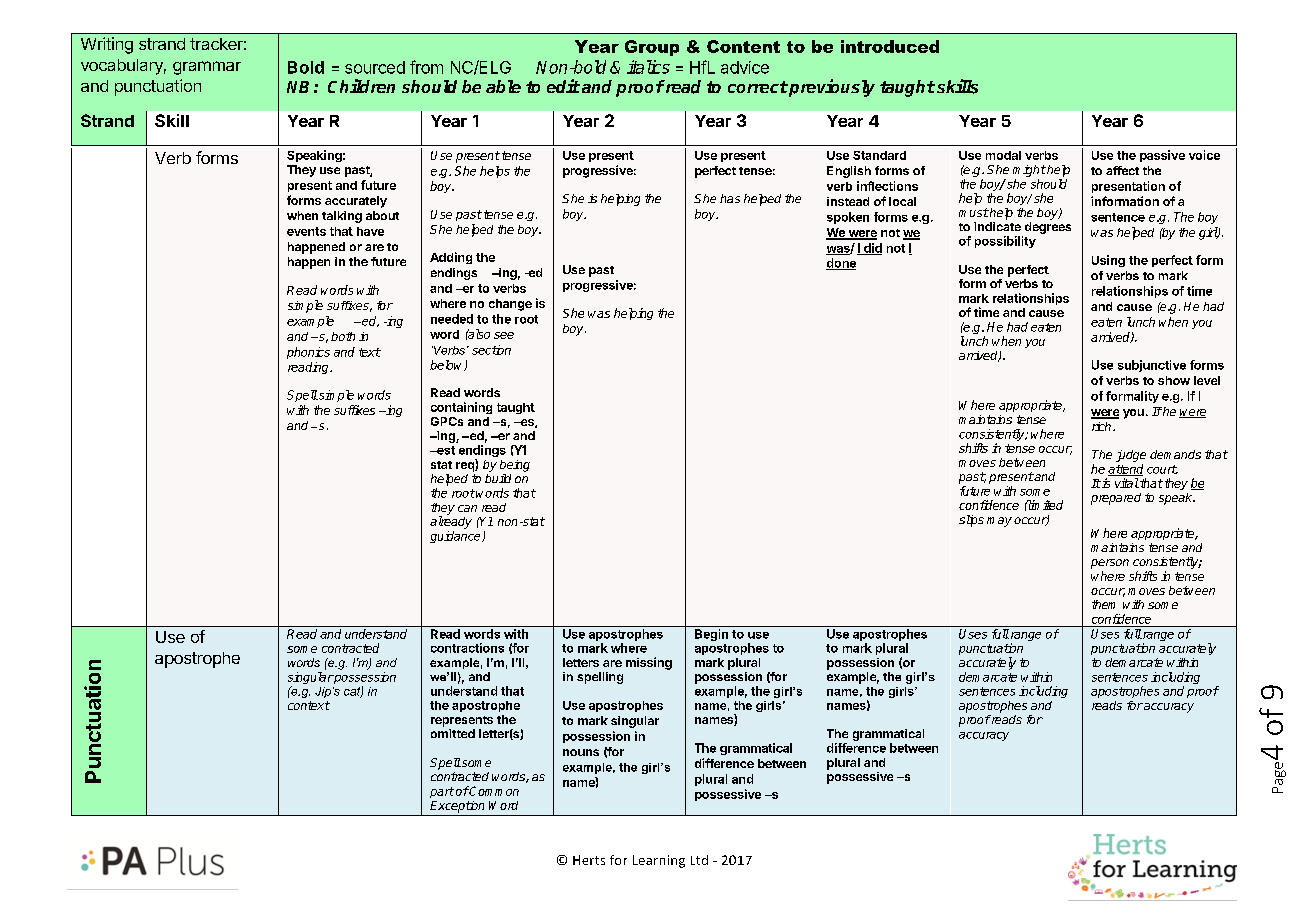 This image has height=924, width=1308. I want to click on missing, so click(649, 663).
